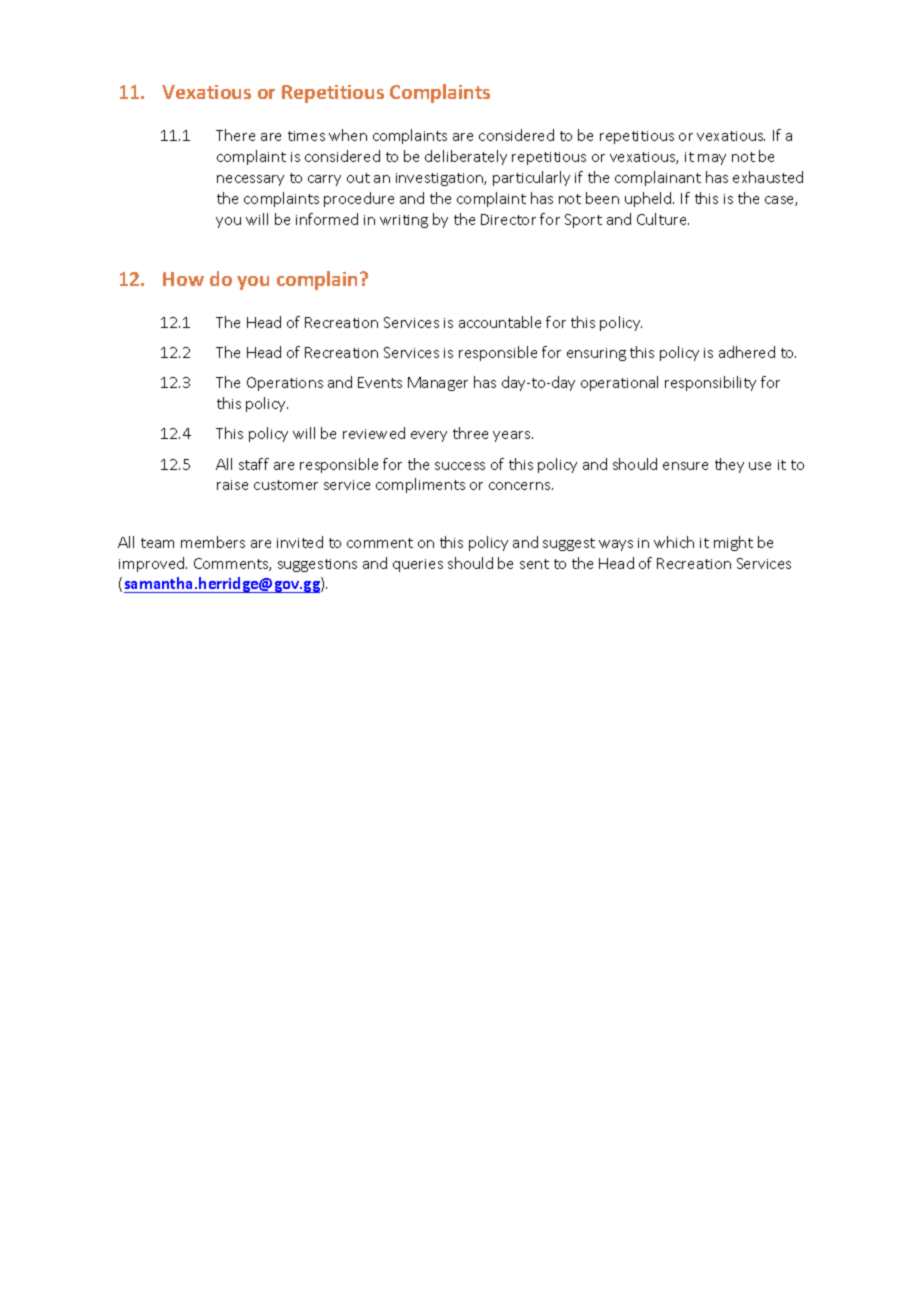  What do you see at coordinates (685, 466) in the document?
I see `ensure` at bounding box center [685, 466].
